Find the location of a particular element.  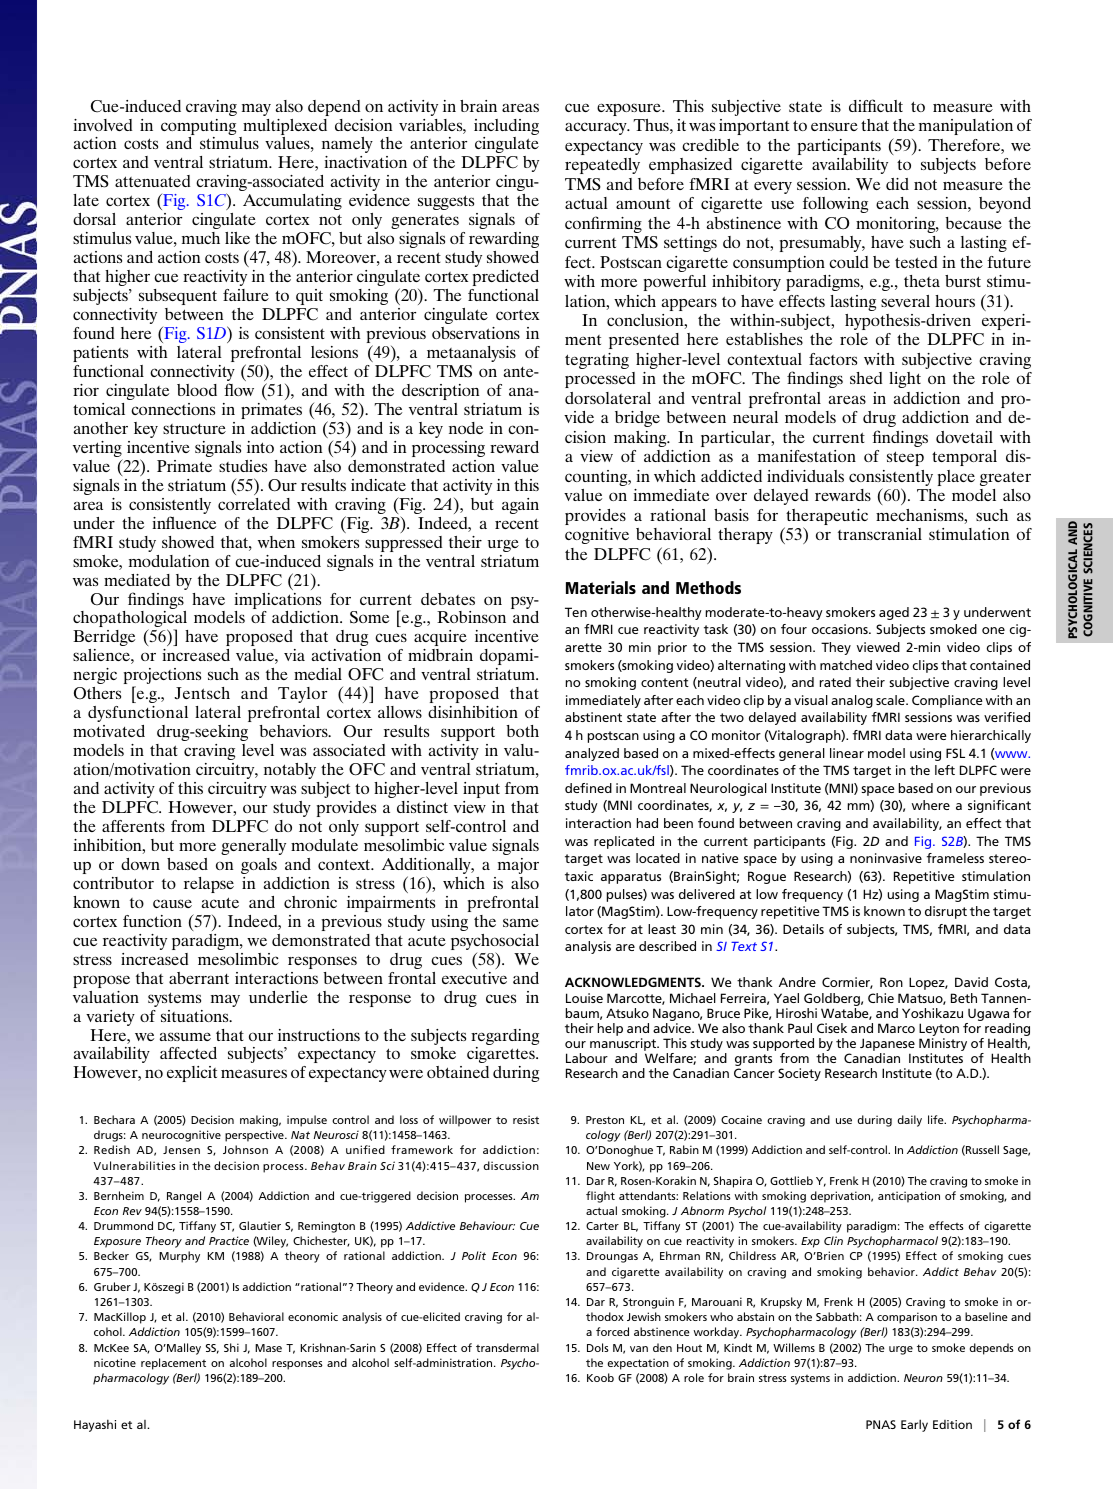

Labour is located at coordinates (587, 1058).
